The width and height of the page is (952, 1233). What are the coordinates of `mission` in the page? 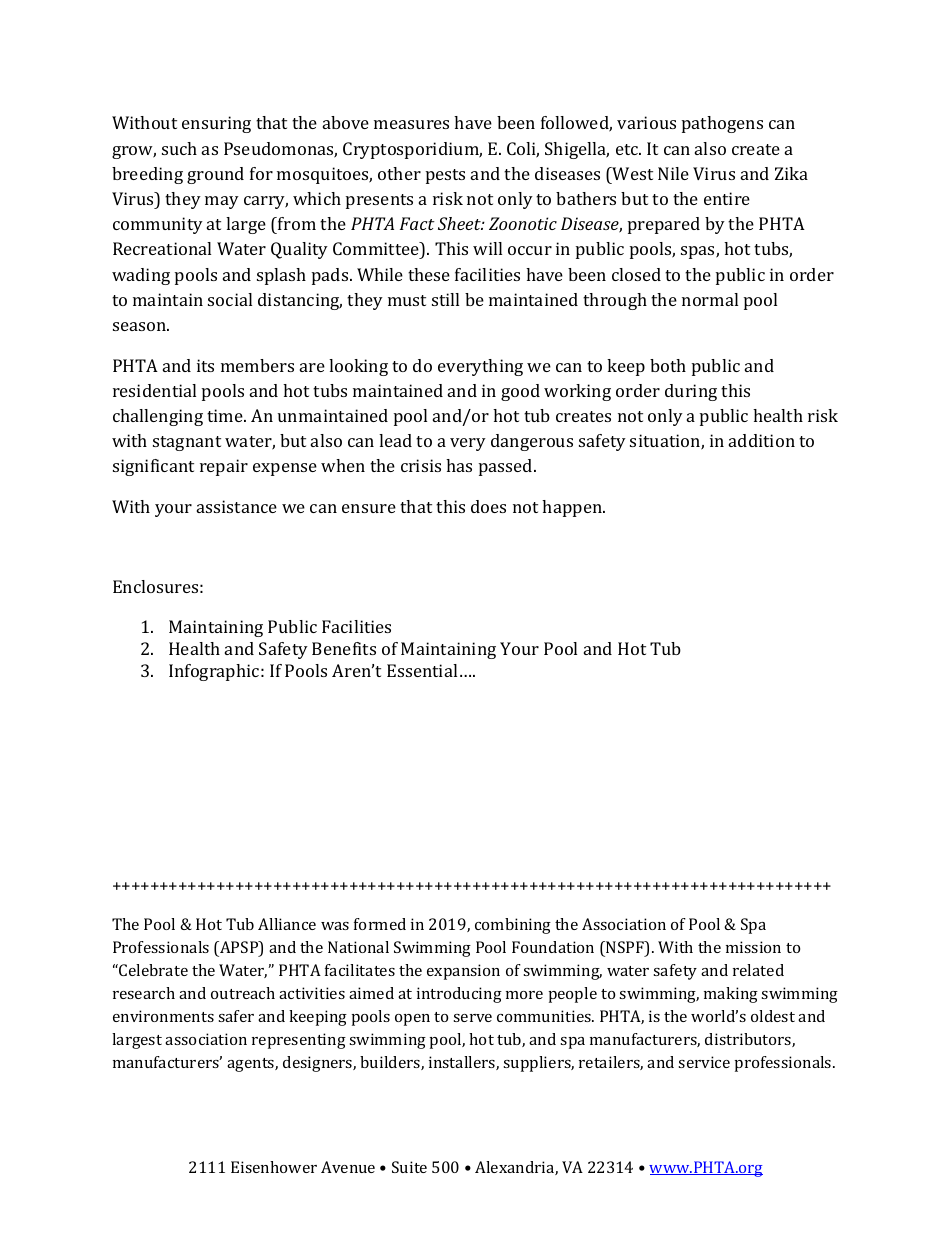 It's located at (753, 947).
